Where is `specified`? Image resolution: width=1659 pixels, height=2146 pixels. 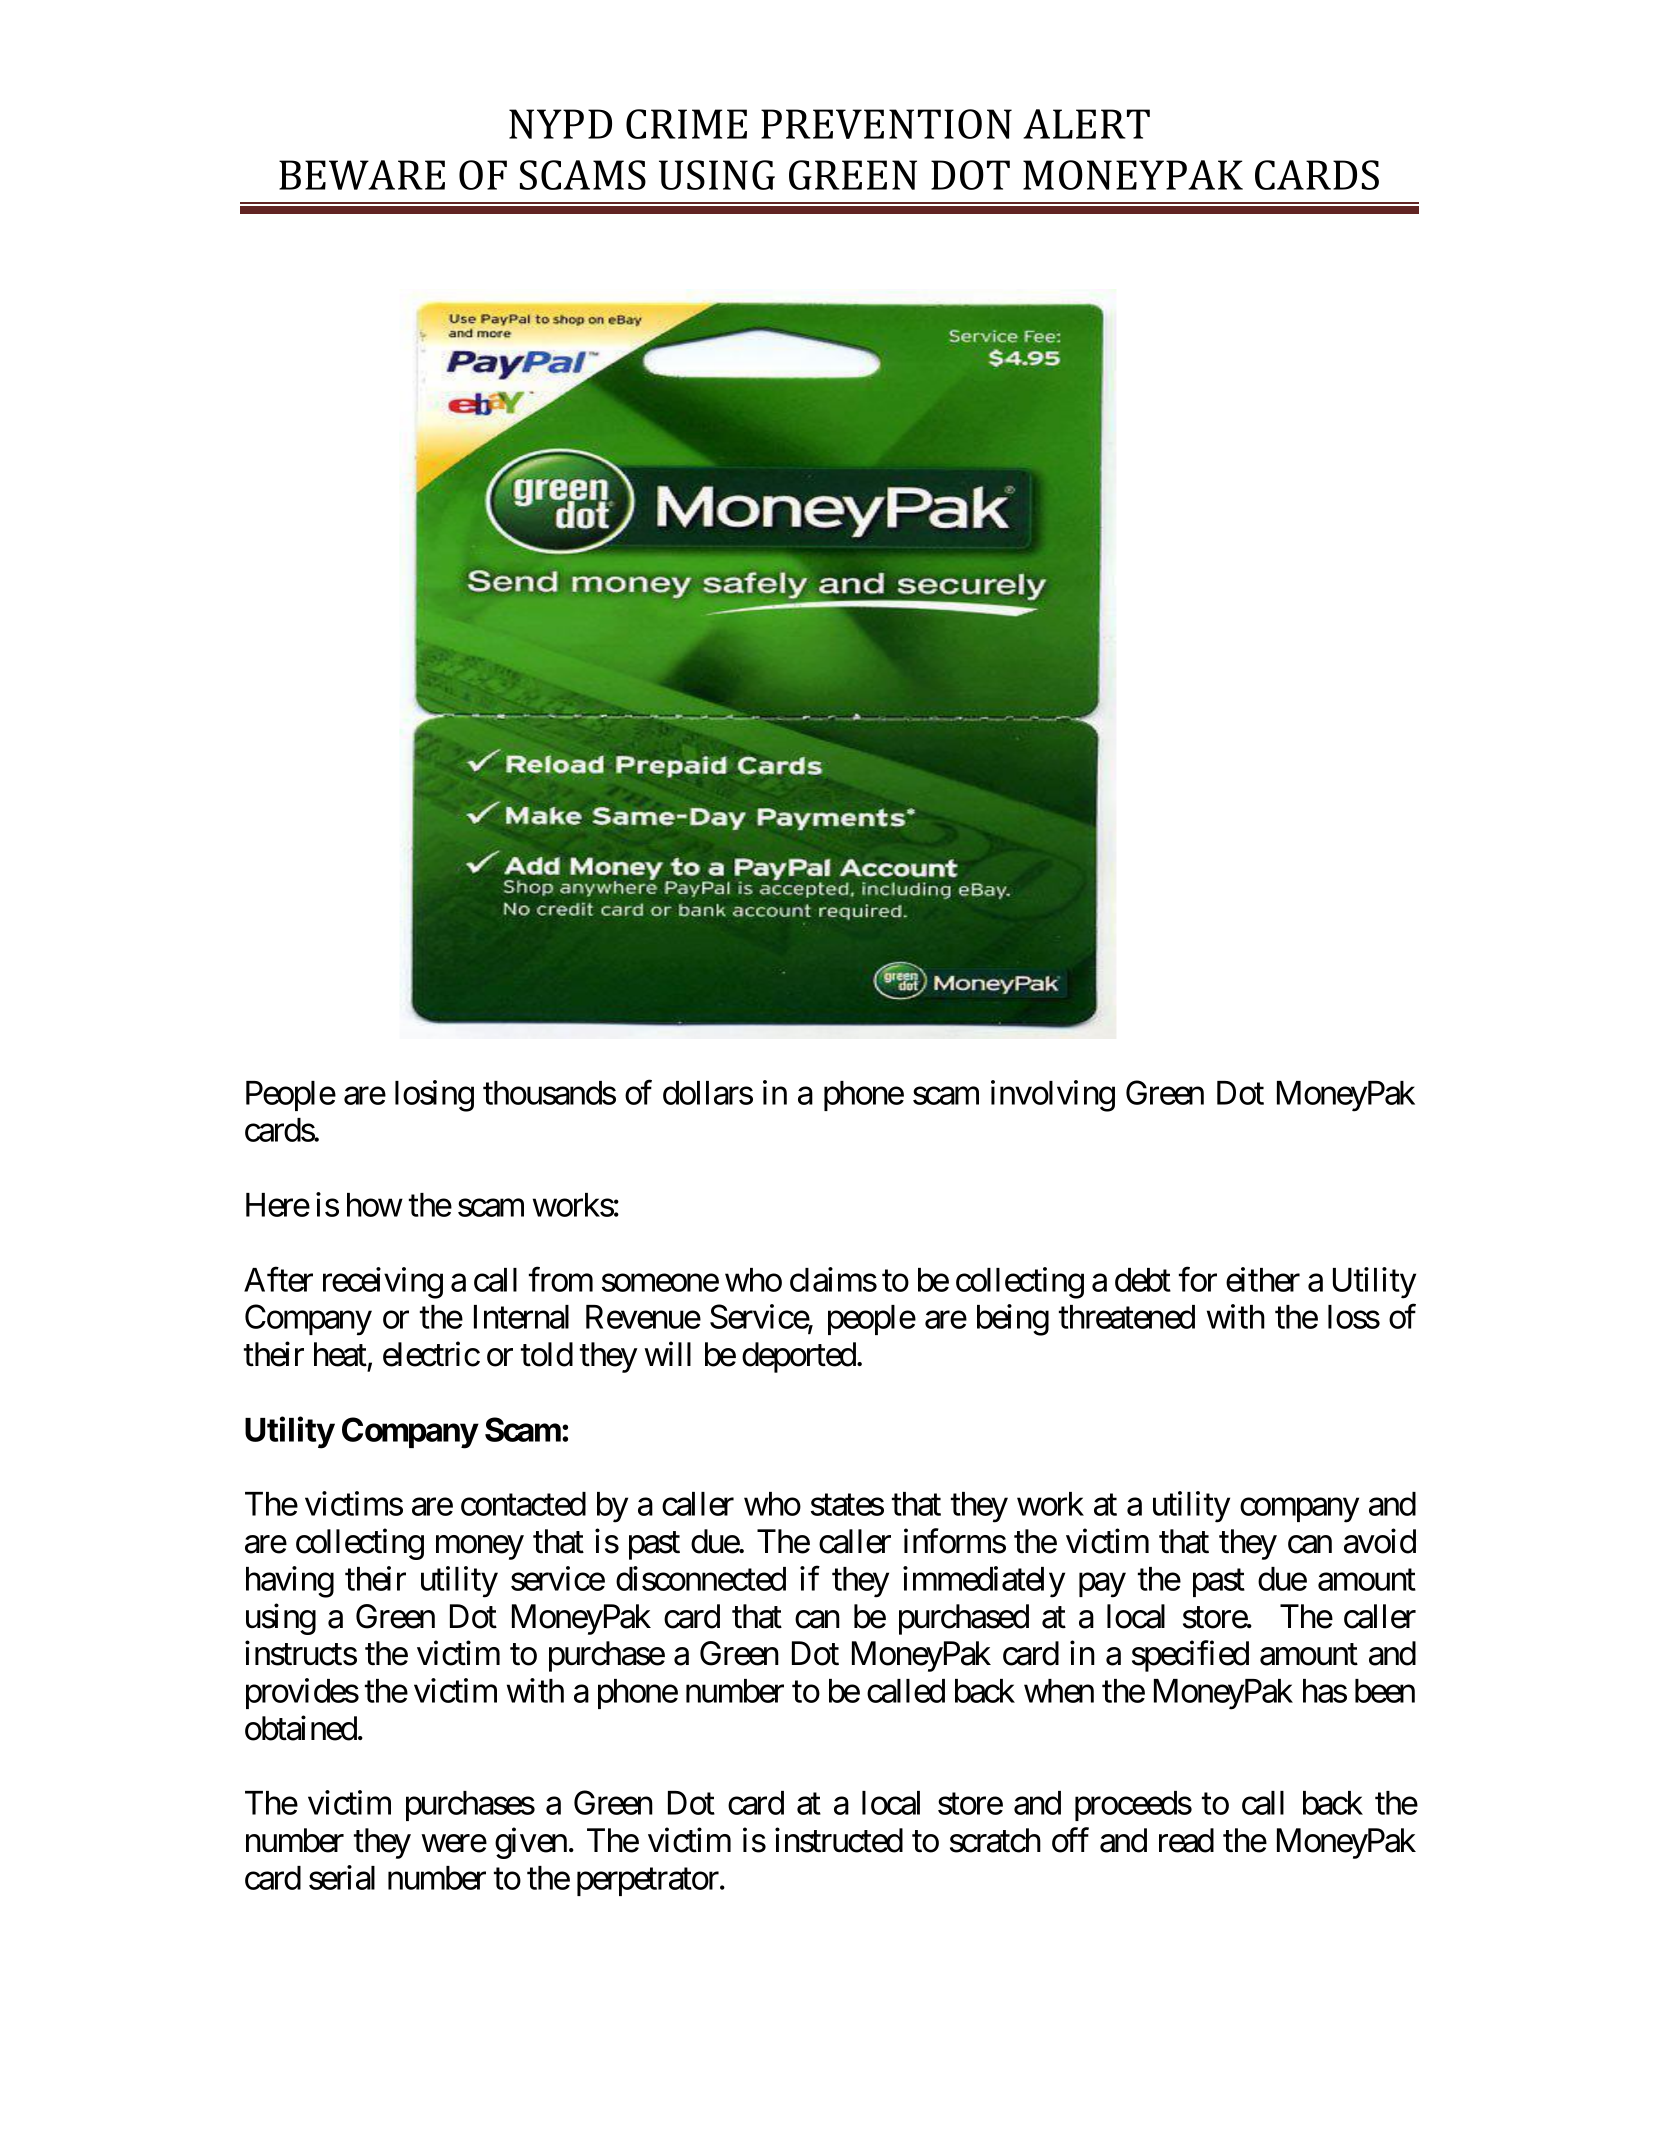 specified is located at coordinates (1190, 1656).
